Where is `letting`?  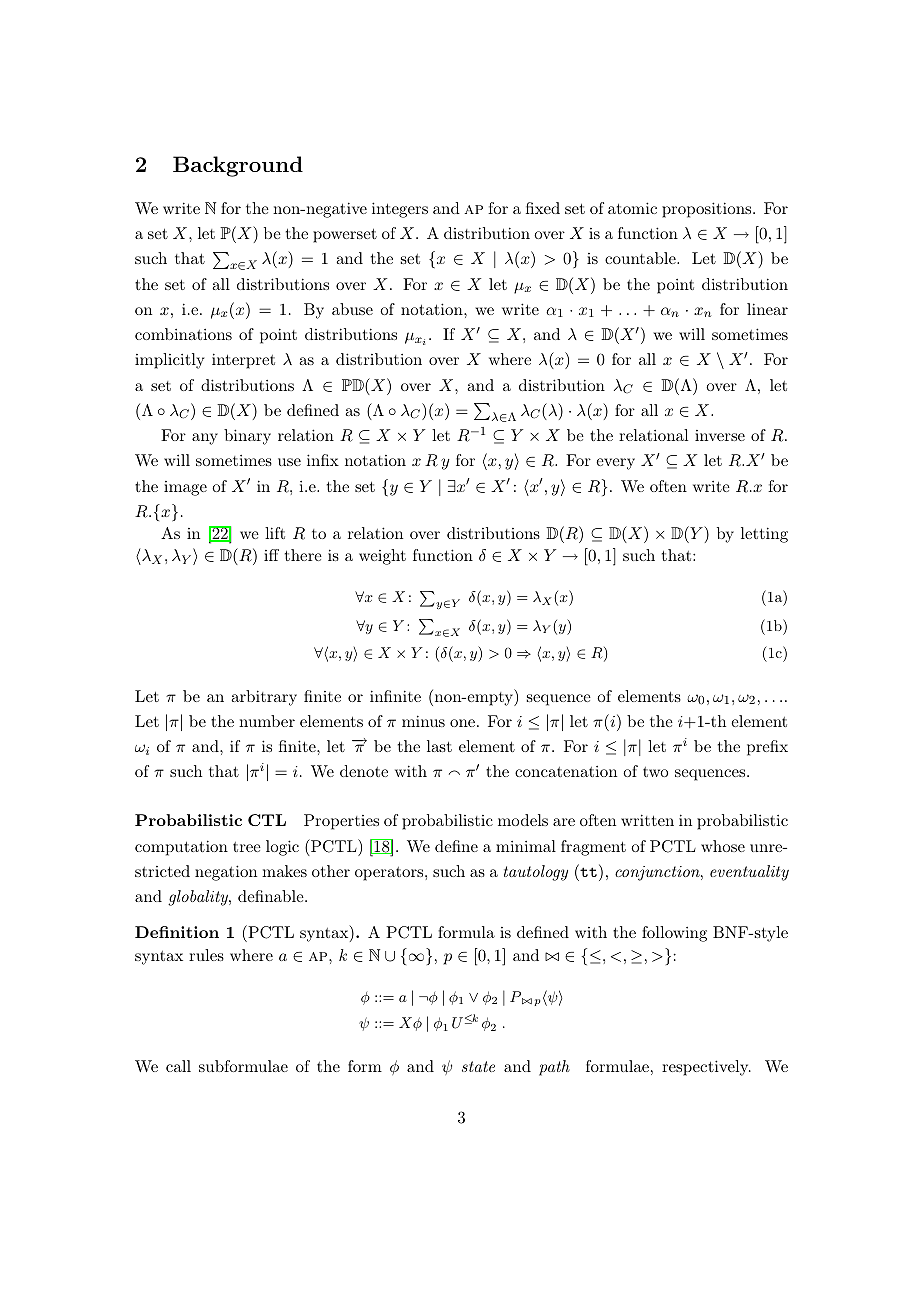 letting is located at coordinates (764, 535).
